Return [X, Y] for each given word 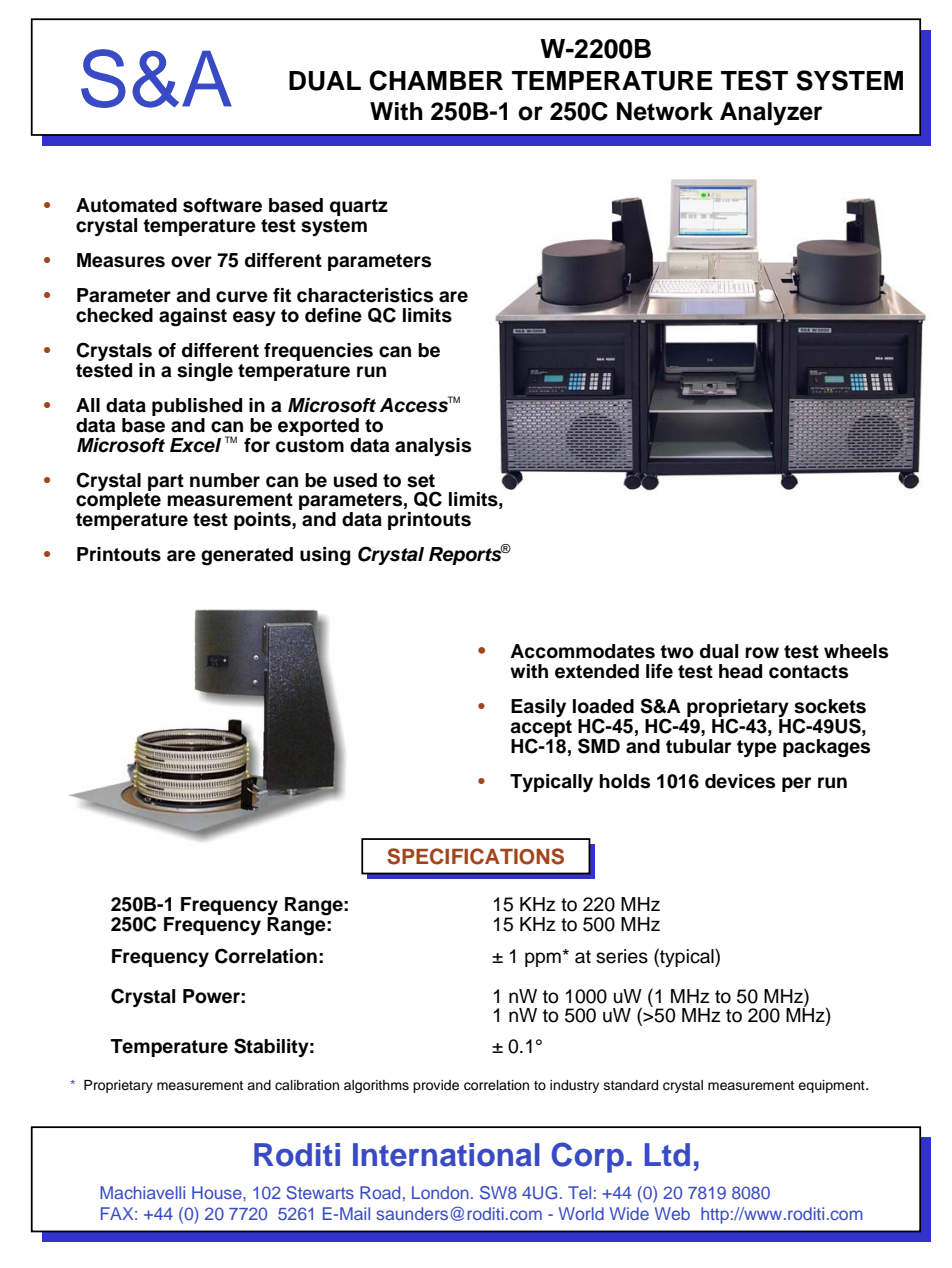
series [622, 956]
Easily [538, 708]
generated [247, 556]
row [762, 653]
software [222, 205]
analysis [433, 447]
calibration [307, 1085]
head [740, 671]
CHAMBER [436, 80]
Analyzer [771, 114]
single [205, 372]
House [218, 1192]
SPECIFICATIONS [475, 856]
